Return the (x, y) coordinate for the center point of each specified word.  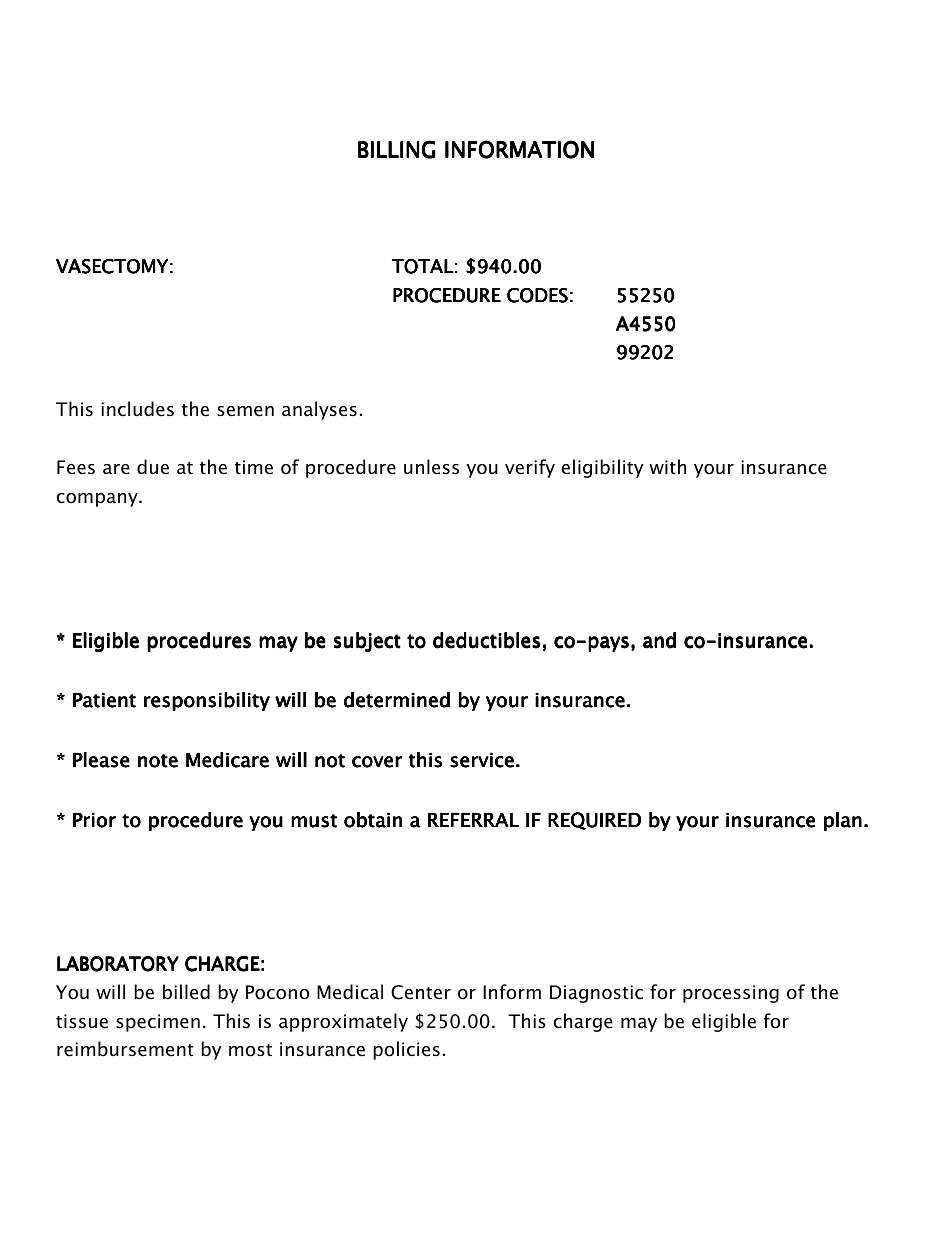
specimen (158, 1023)
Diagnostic (596, 994)
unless (431, 467)
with (667, 466)
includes (137, 409)
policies (406, 1050)
